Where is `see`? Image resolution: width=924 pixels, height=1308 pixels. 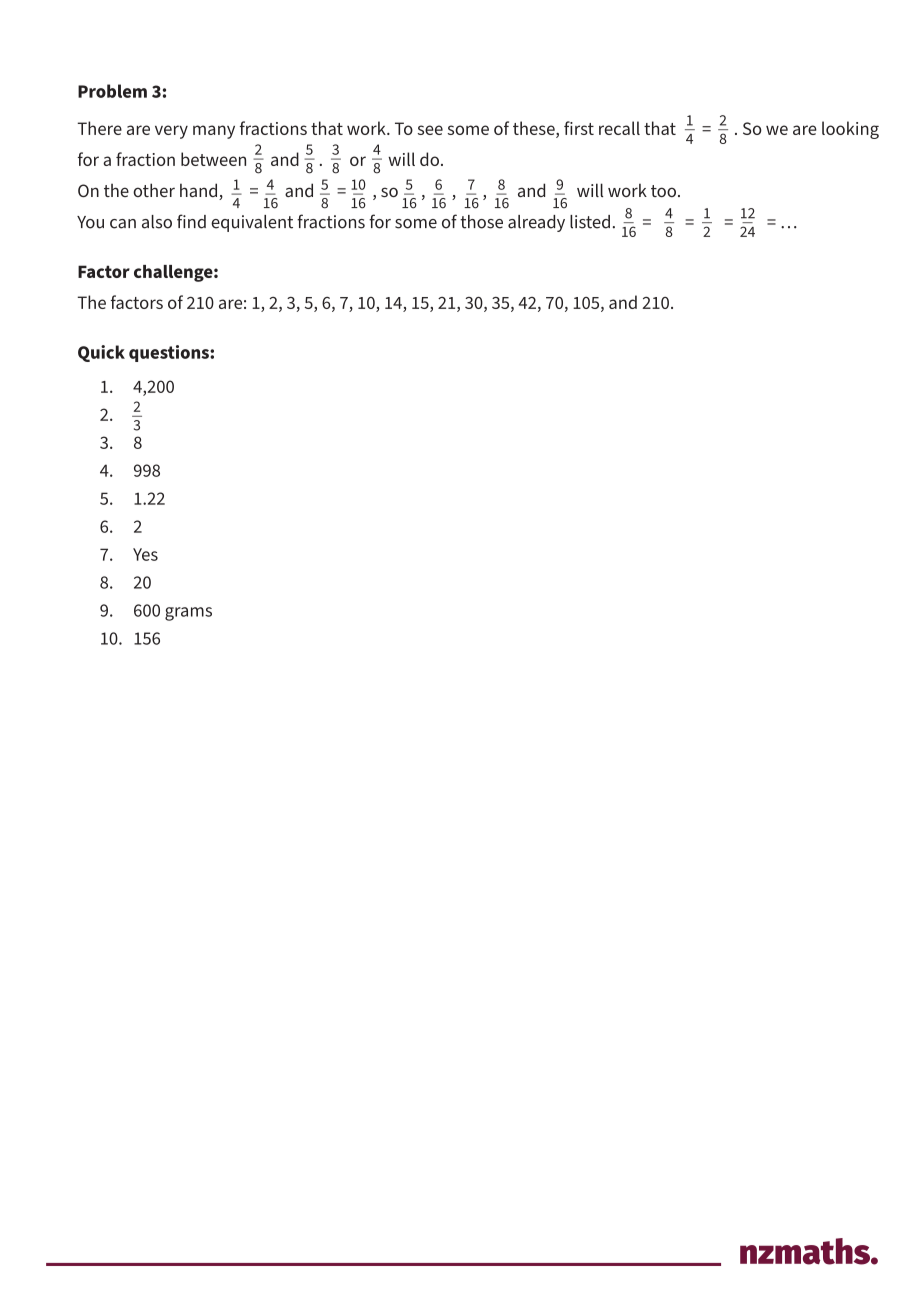 see is located at coordinates (430, 130).
